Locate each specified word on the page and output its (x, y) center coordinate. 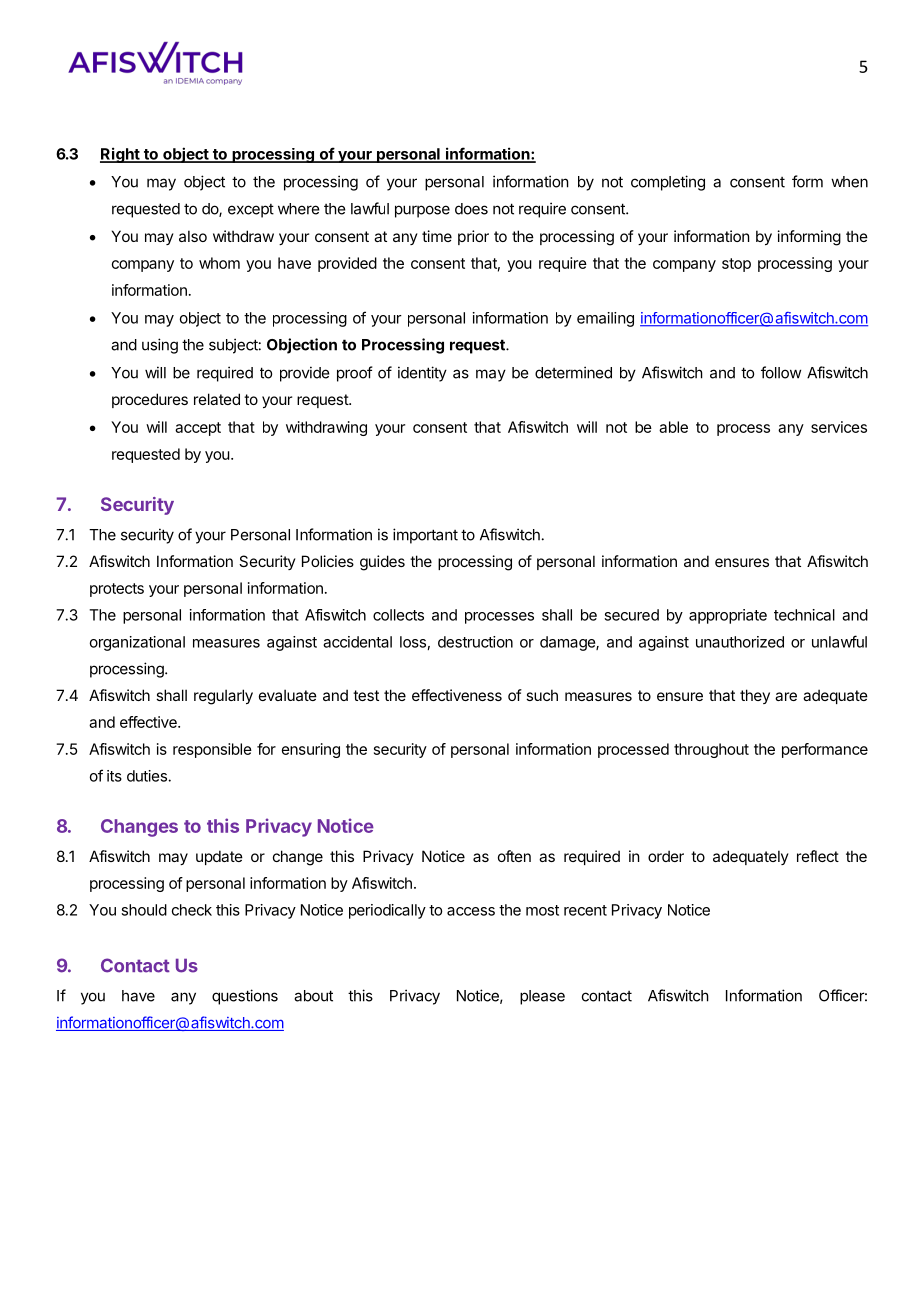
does (471, 209)
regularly (223, 697)
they (755, 696)
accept (198, 429)
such (542, 695)
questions (245, 997)
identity (422, 374)
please (542, 997)
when (849, 182)
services (839, 427)
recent (585, 910)
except (251, 211)
